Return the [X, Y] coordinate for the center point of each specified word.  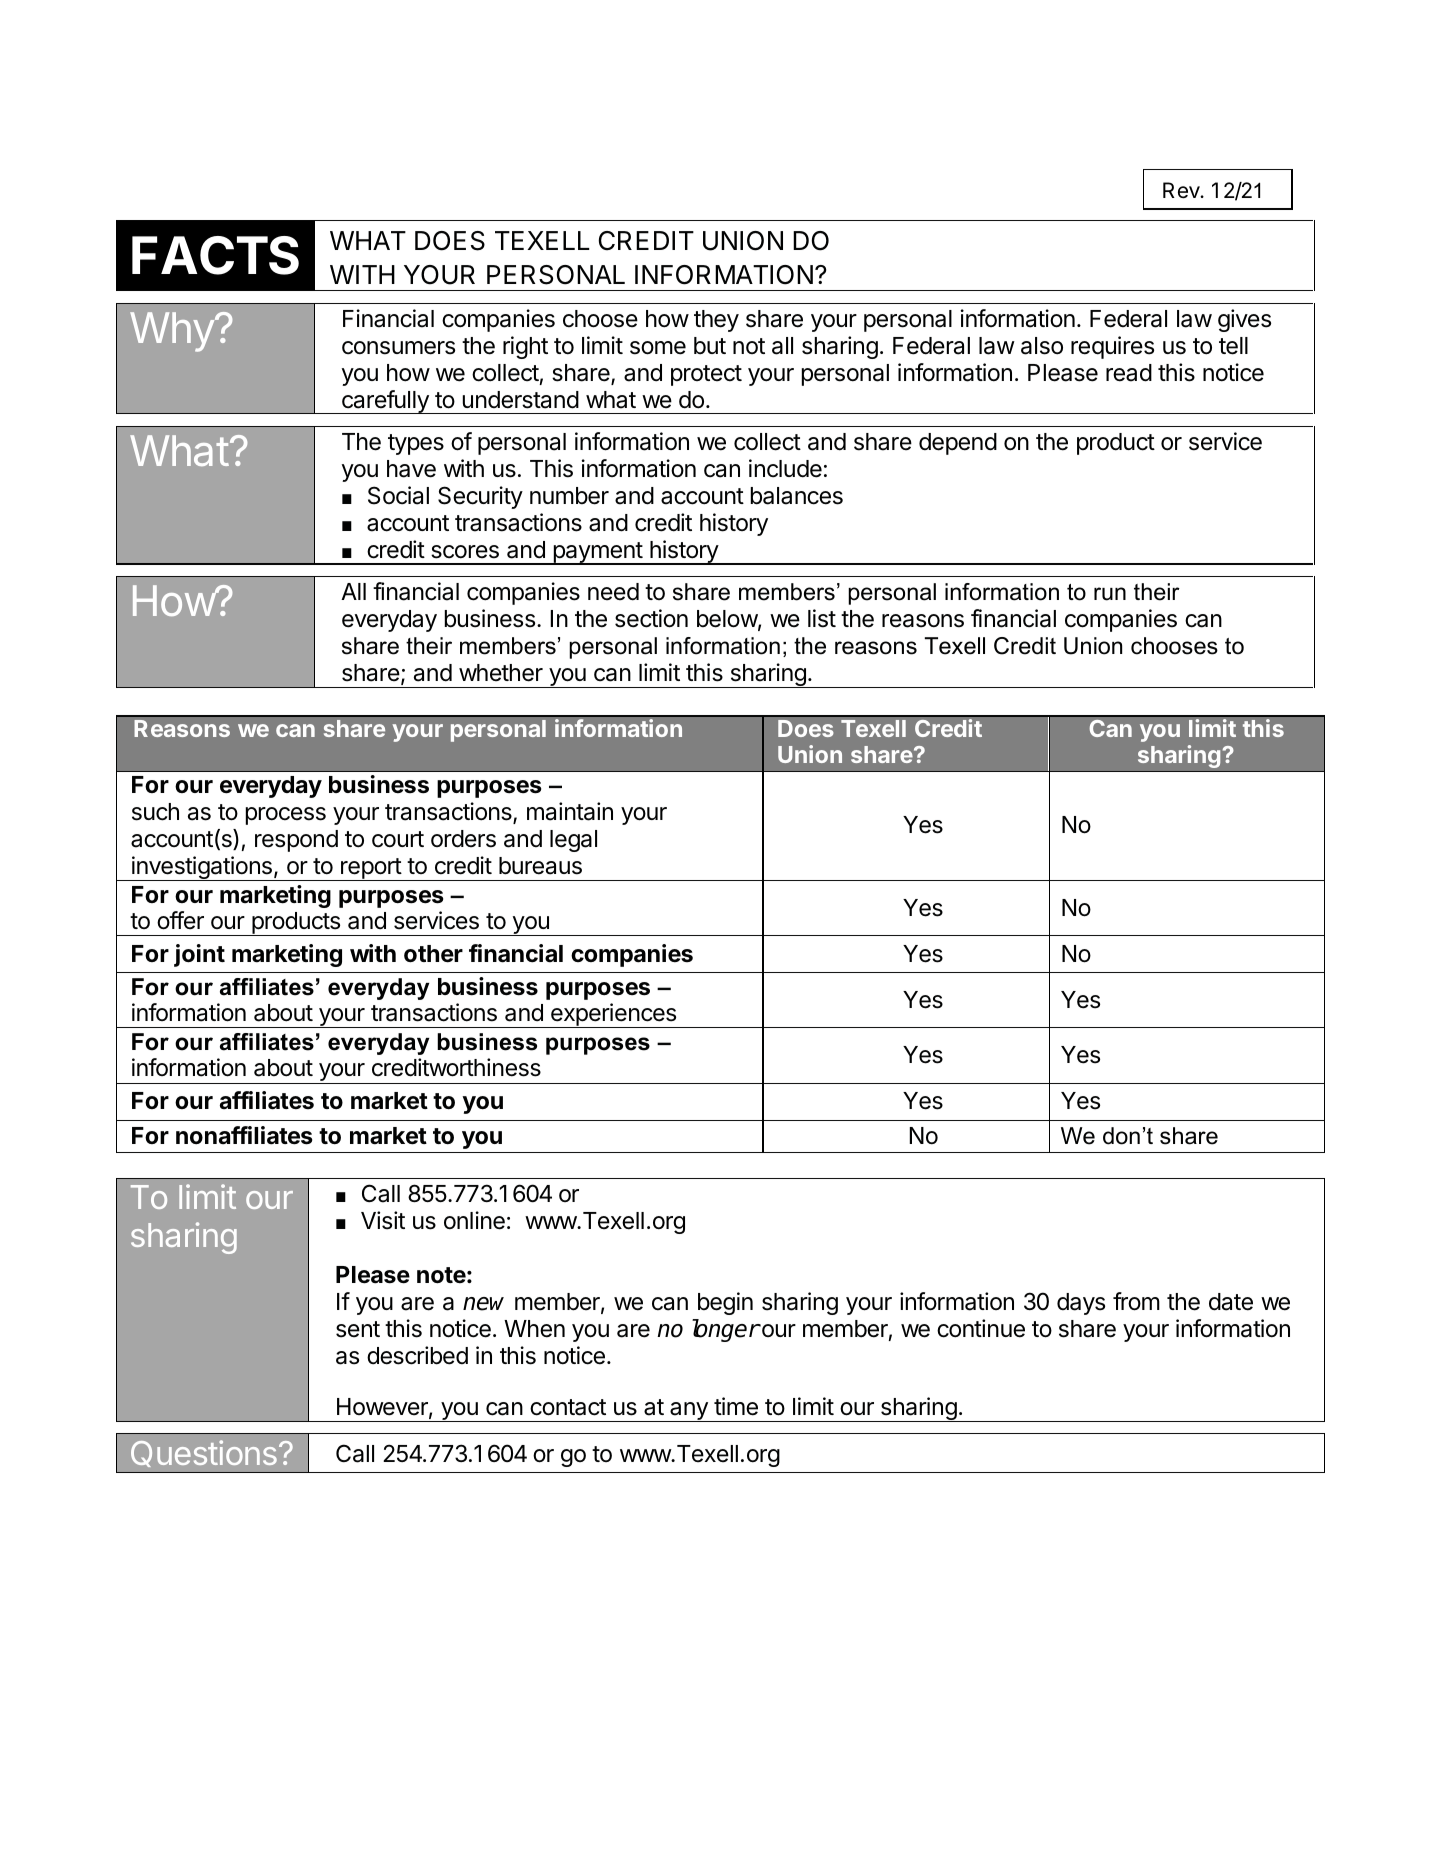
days [1081, 1304]
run [1110, 594]
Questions [204, 1453]
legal [573, 841]
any [689, 1412]
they [716, 321]
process [286, 816]
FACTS [215, 255]
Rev [1182, 190]
